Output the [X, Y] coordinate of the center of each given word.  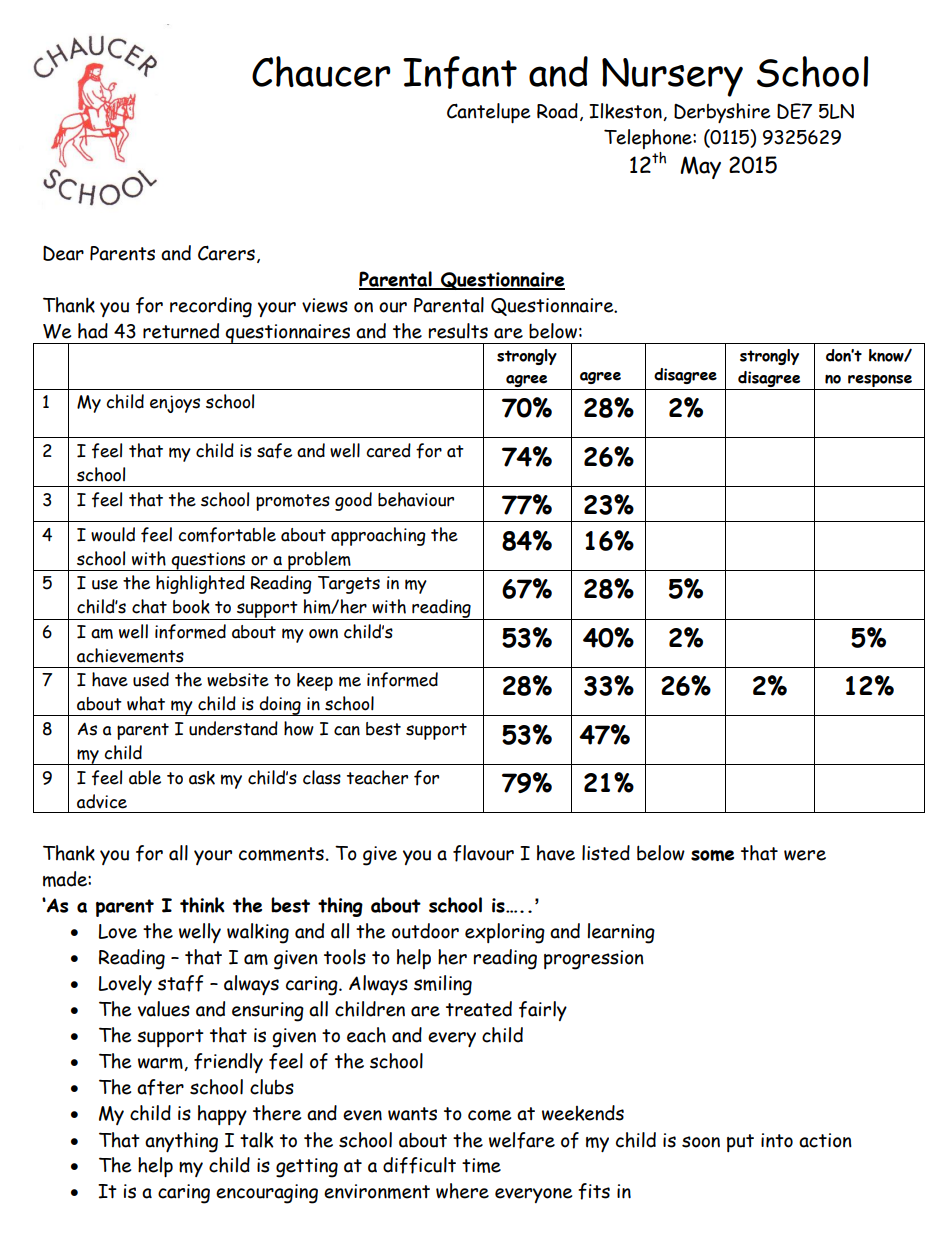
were [805, 855]
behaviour [416, 499]
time [481, 1165]
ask [202, 778]
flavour [483, 853]
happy [222, 1115]
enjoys [175, 404]
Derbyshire [722, 113]
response [880, 382]
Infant [460, 72]
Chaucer [321, 71]
